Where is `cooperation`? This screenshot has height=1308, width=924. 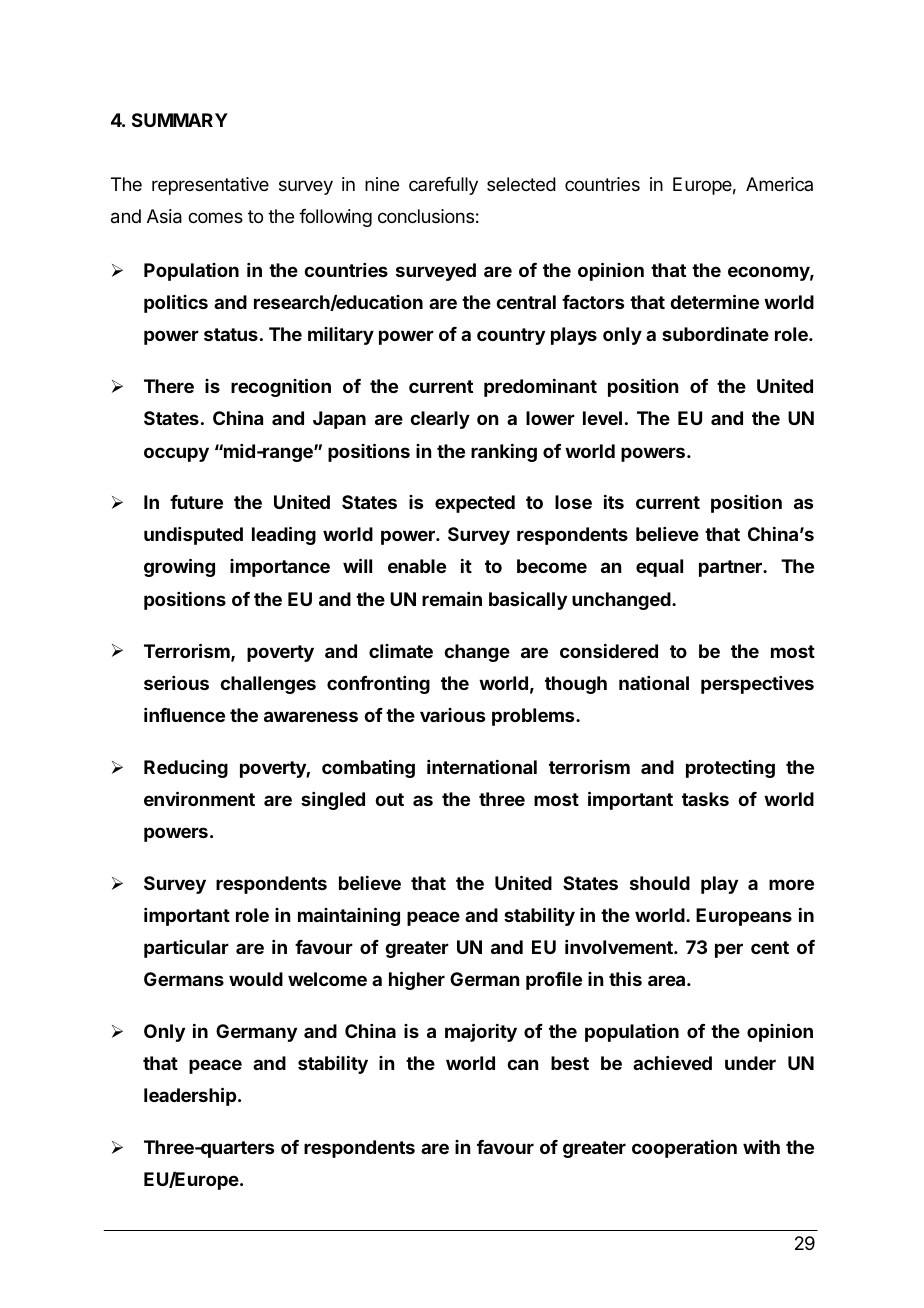
cooperation is located at coordinates (684, 1149).
